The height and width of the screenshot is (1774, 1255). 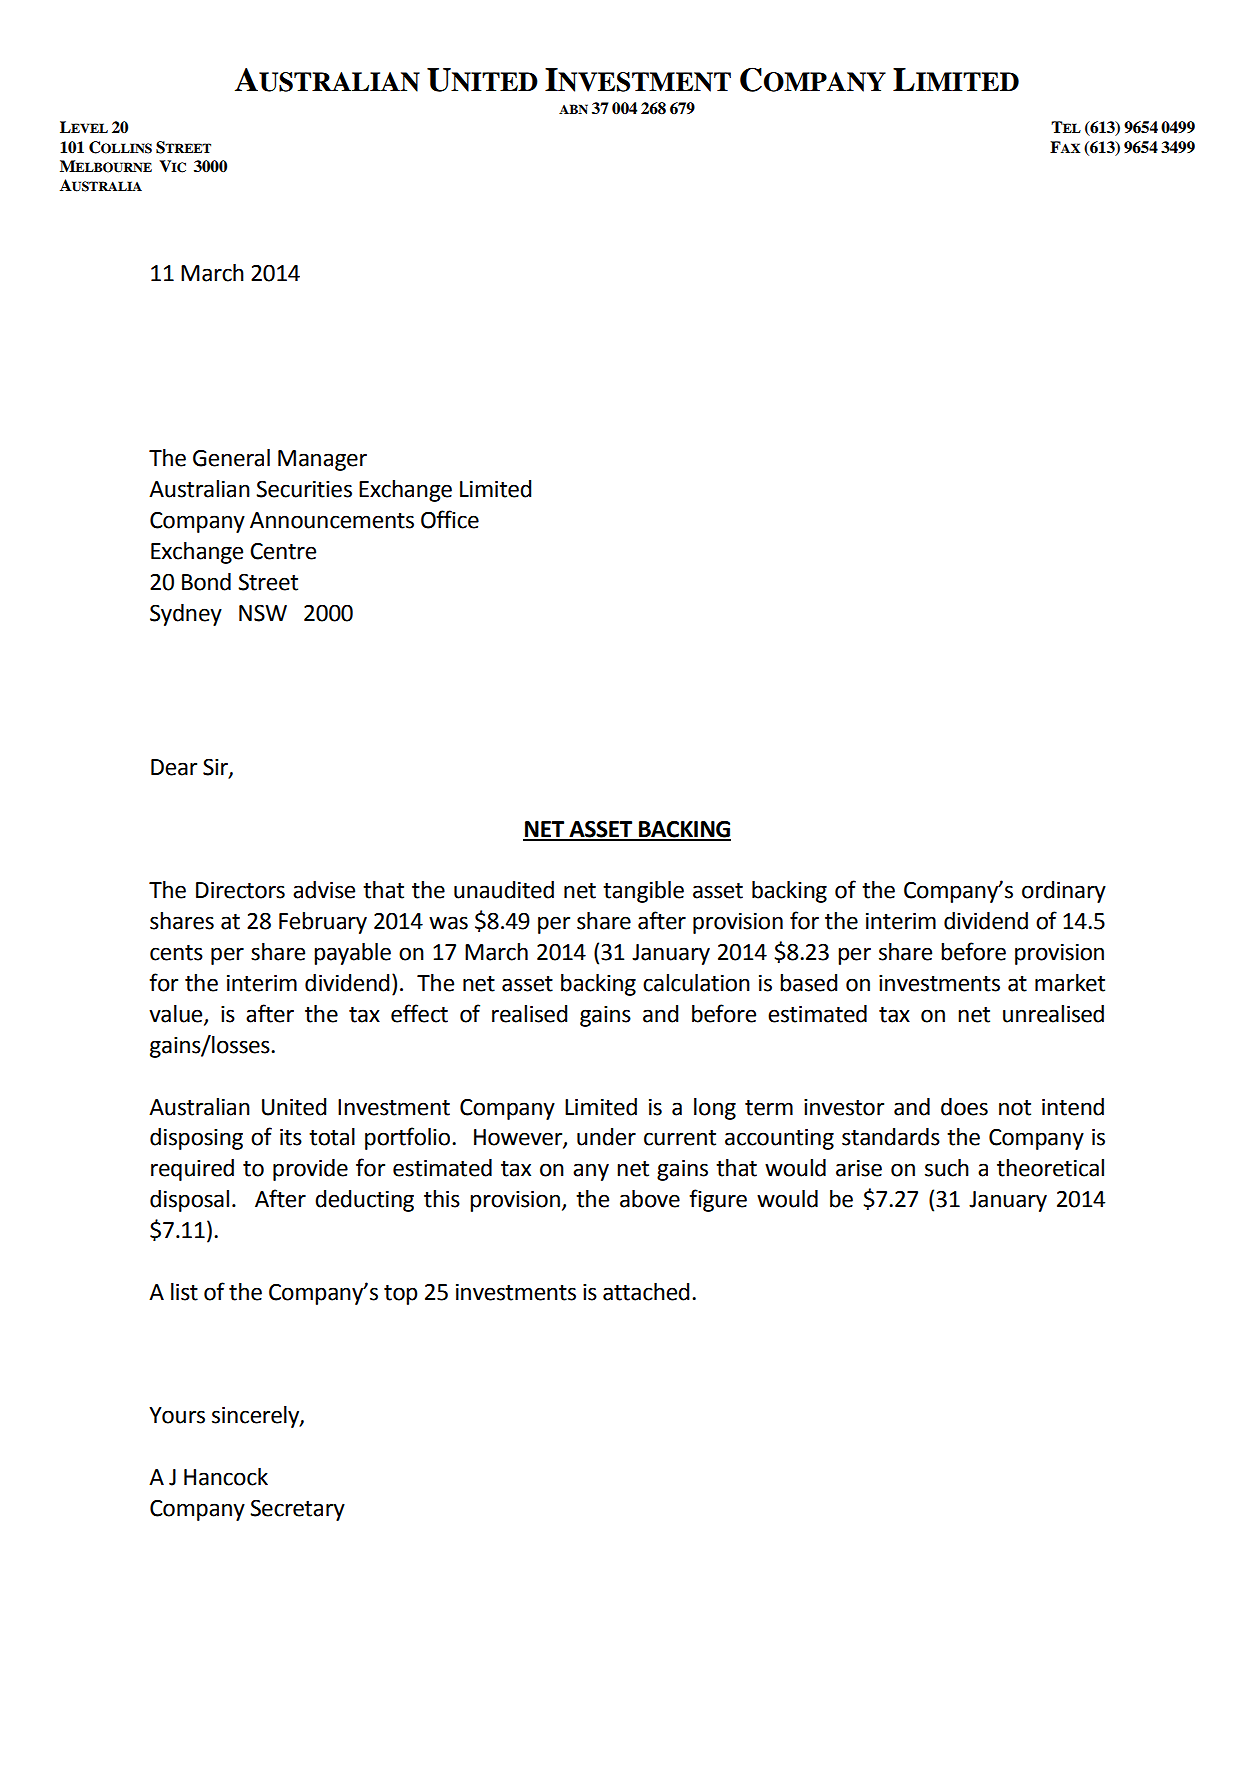 What do you see at coordinates (263, 613) in the screenshot?
I see `NSW` at bounding box center [263, 613].
